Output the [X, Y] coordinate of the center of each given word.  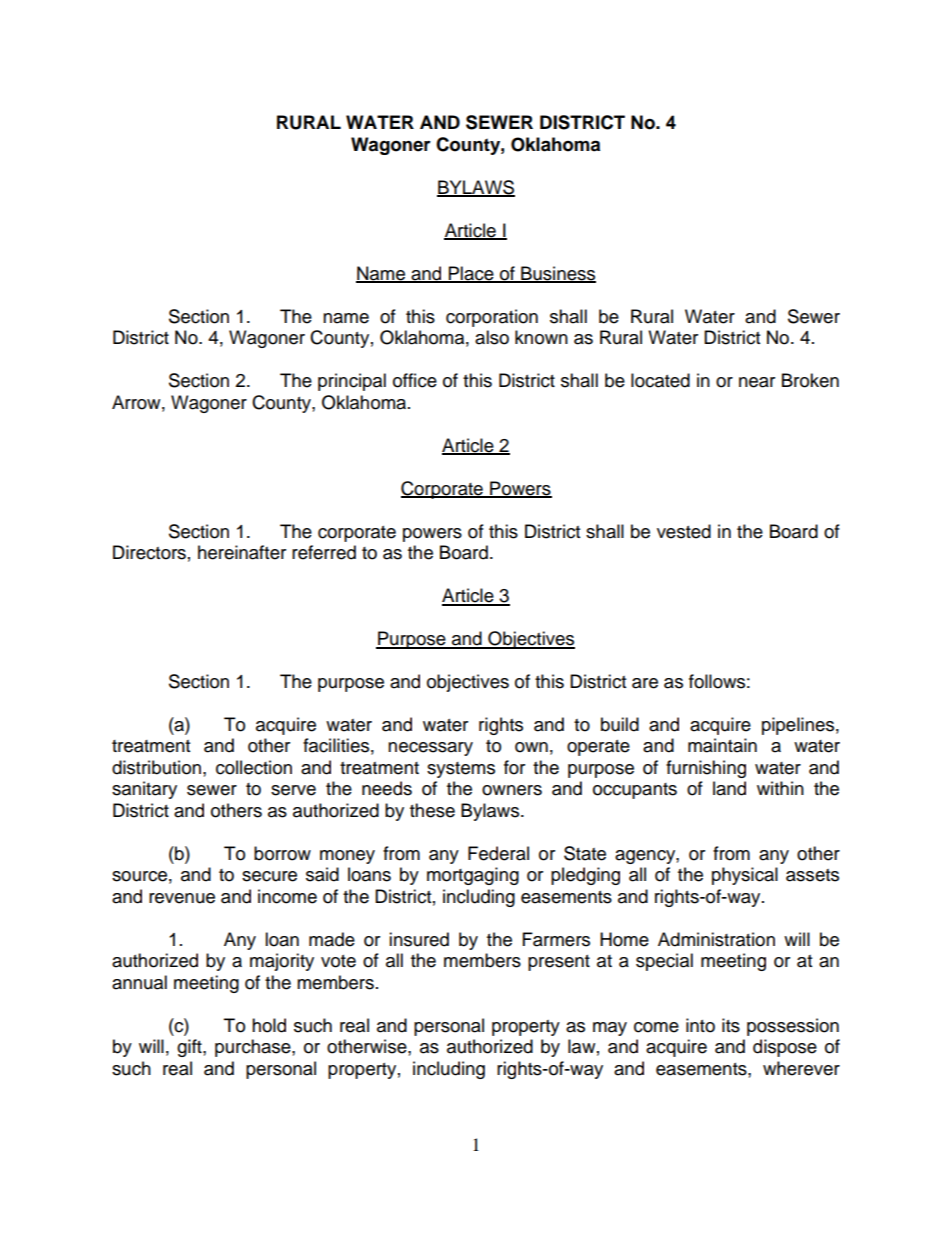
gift [190, 1048]
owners [512, 790]
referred [324, 552]
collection [254, 767]
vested [684, 531]
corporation [492, 318]
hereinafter [242, 552]
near [757, 382]
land [729, 788]
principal [352, 382]
